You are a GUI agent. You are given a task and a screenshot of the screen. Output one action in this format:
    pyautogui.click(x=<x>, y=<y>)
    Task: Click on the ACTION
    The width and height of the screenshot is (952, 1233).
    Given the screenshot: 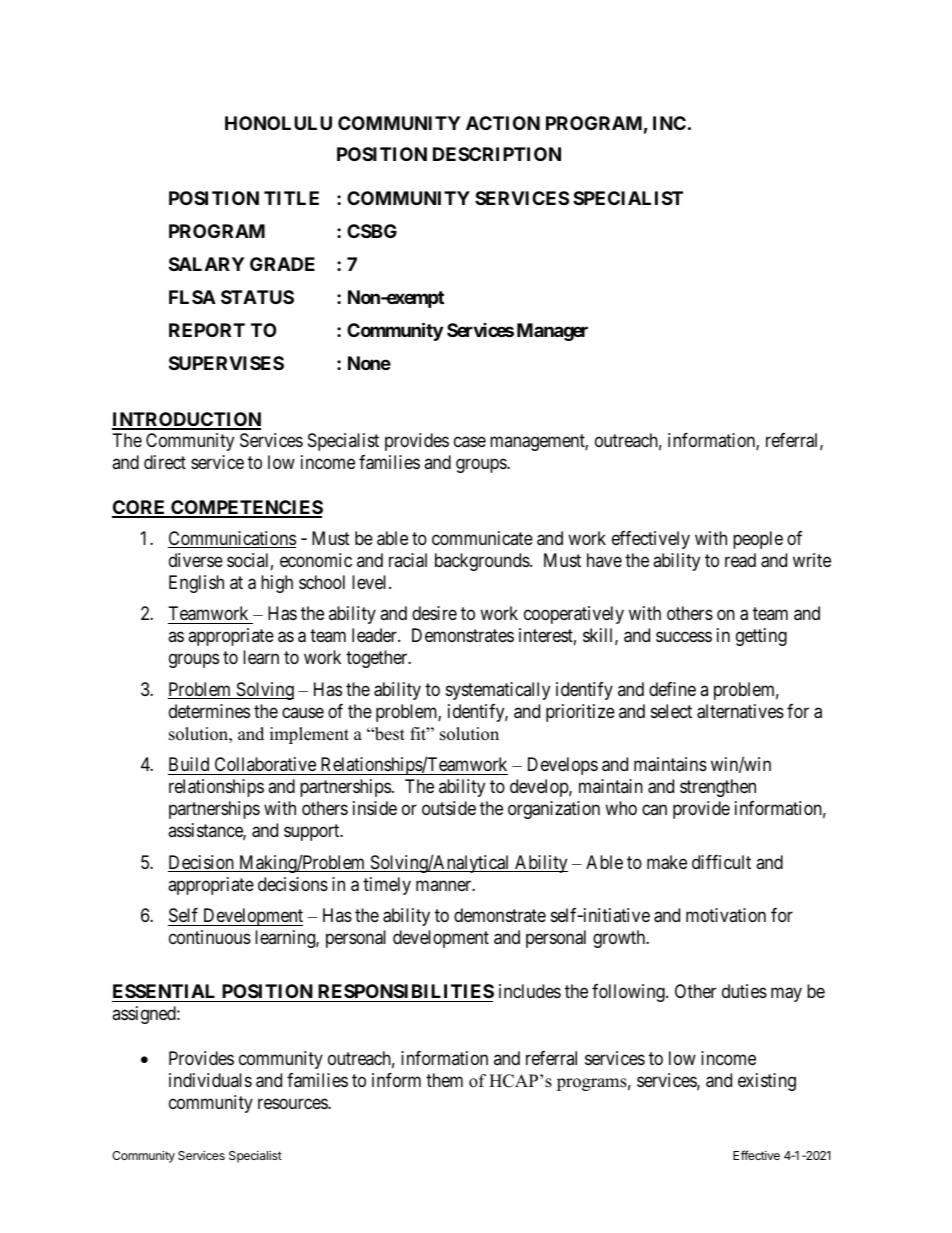 What is the action you would take?
    pyautogui.click(x=503, y=123)
